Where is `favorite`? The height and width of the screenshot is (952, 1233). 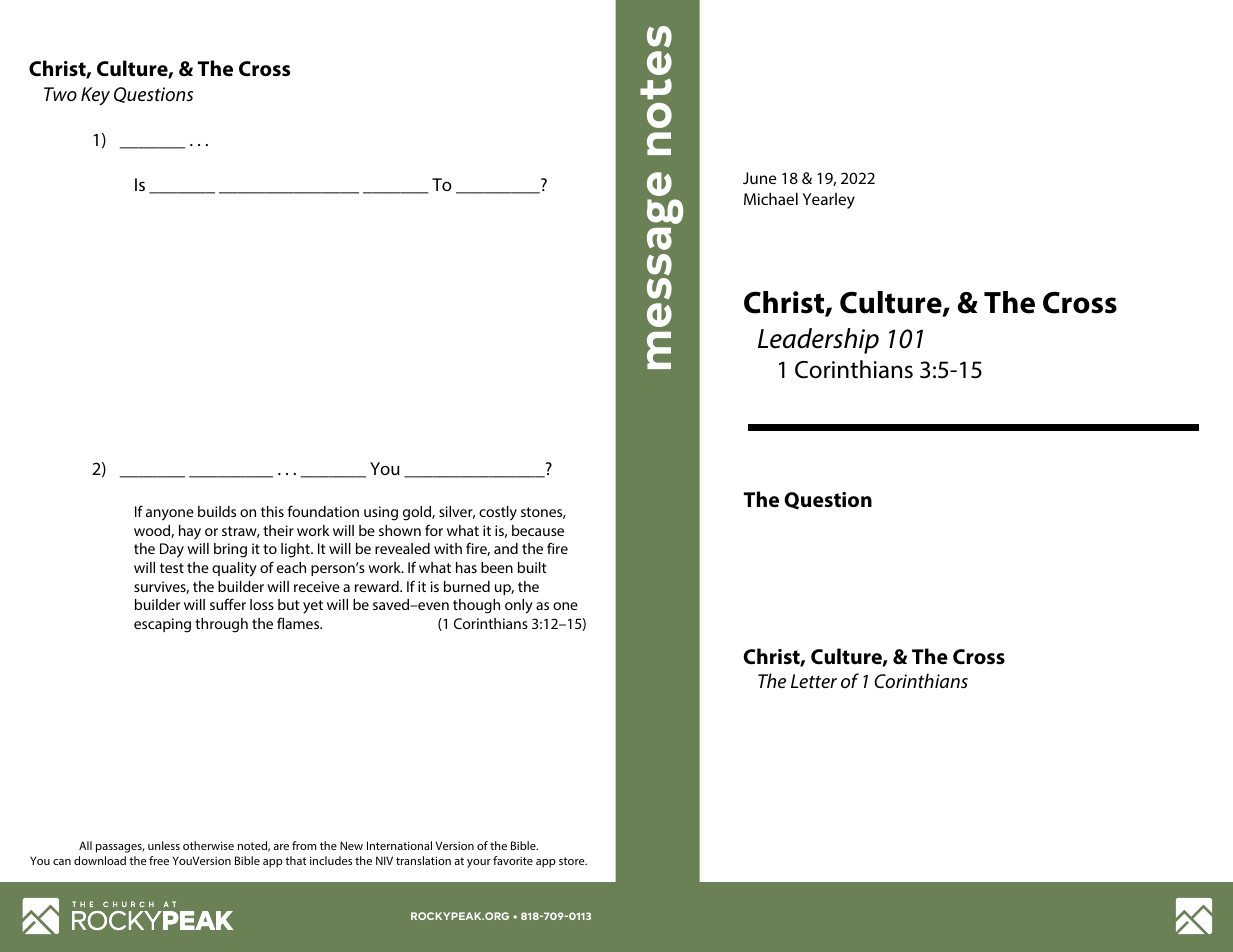 favorite is located at coordinates (513, 860).
